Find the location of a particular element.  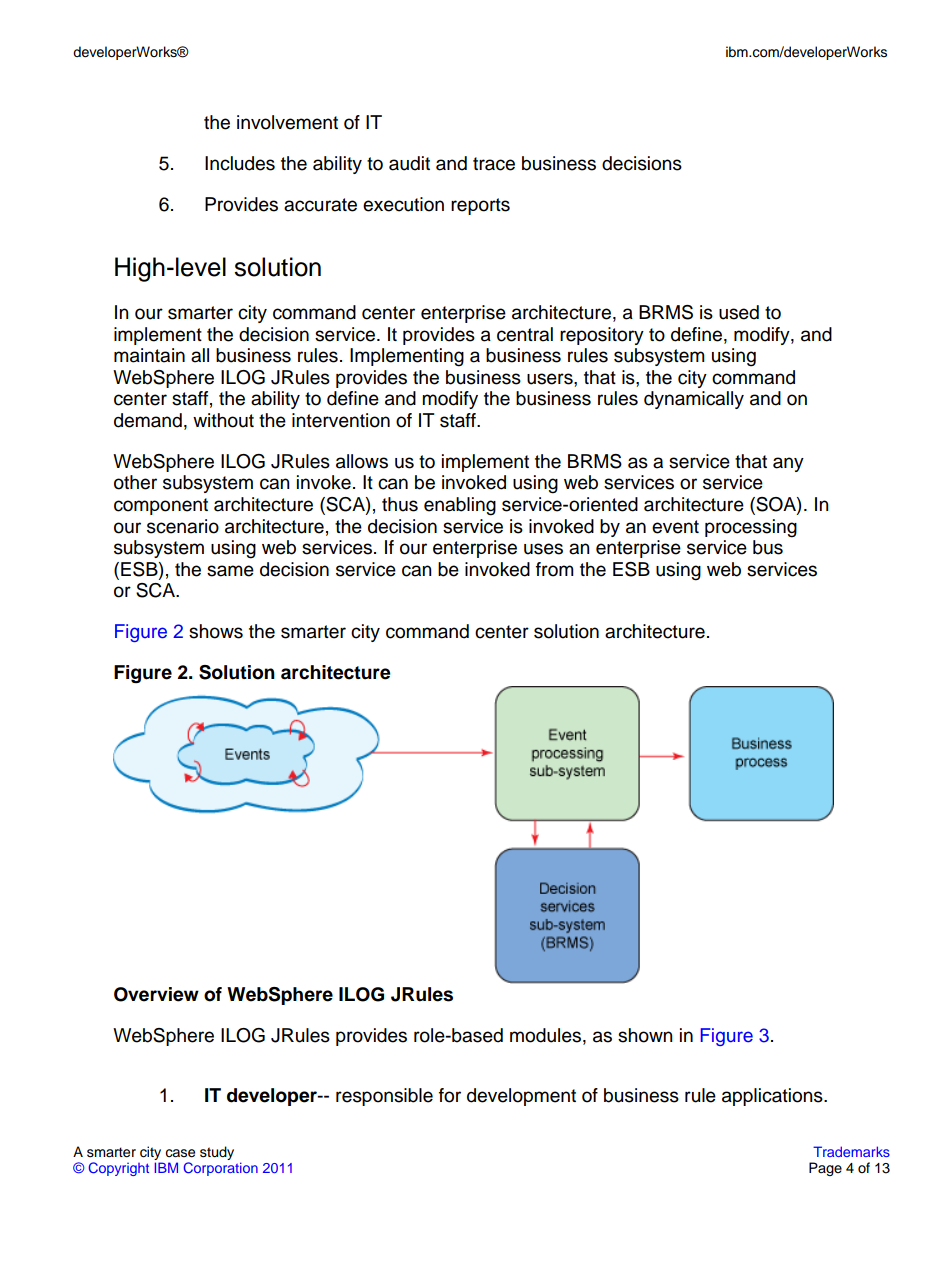

Includes is located at coordinates (240, 163).
